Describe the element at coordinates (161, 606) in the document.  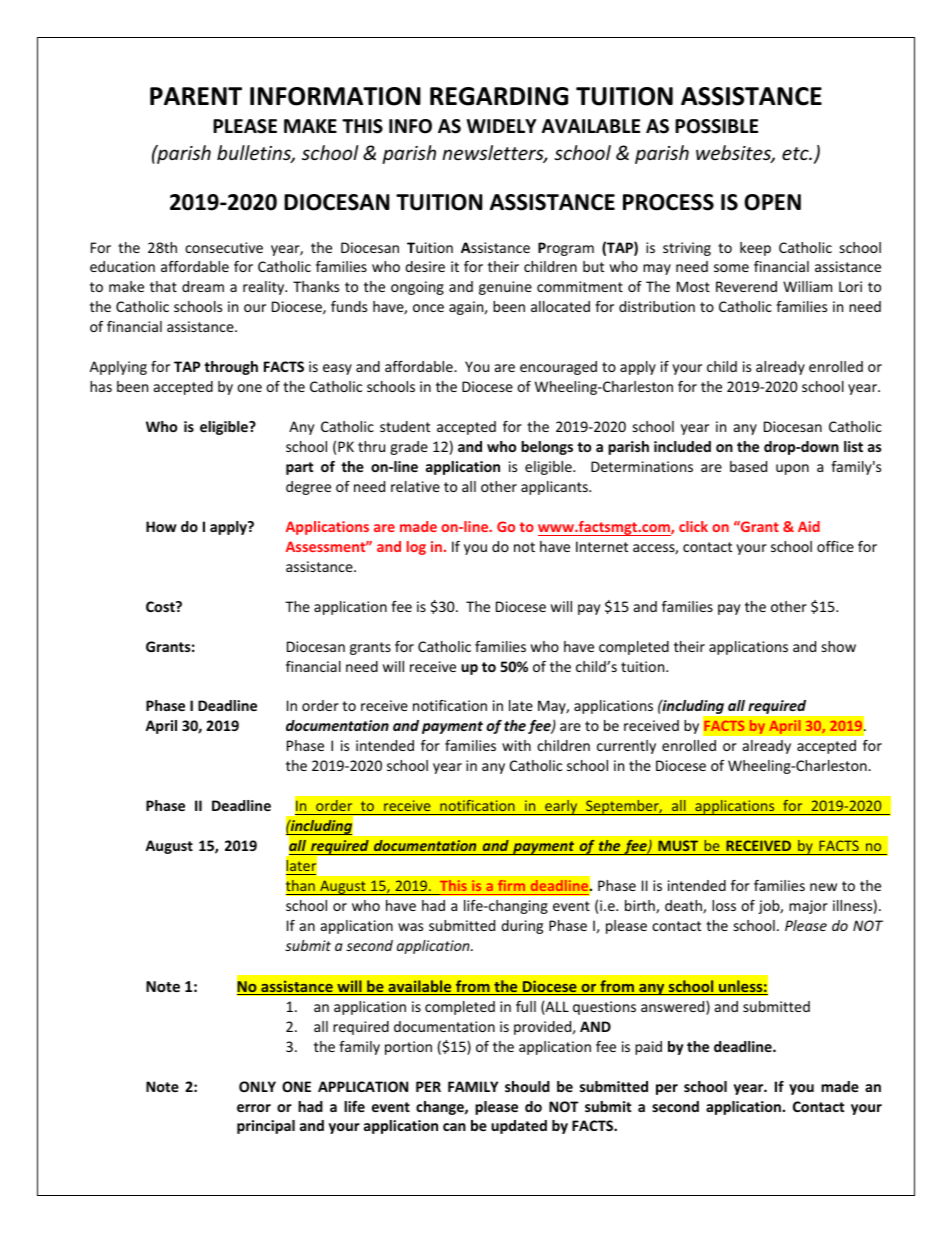
I see `Cost` at that location.
